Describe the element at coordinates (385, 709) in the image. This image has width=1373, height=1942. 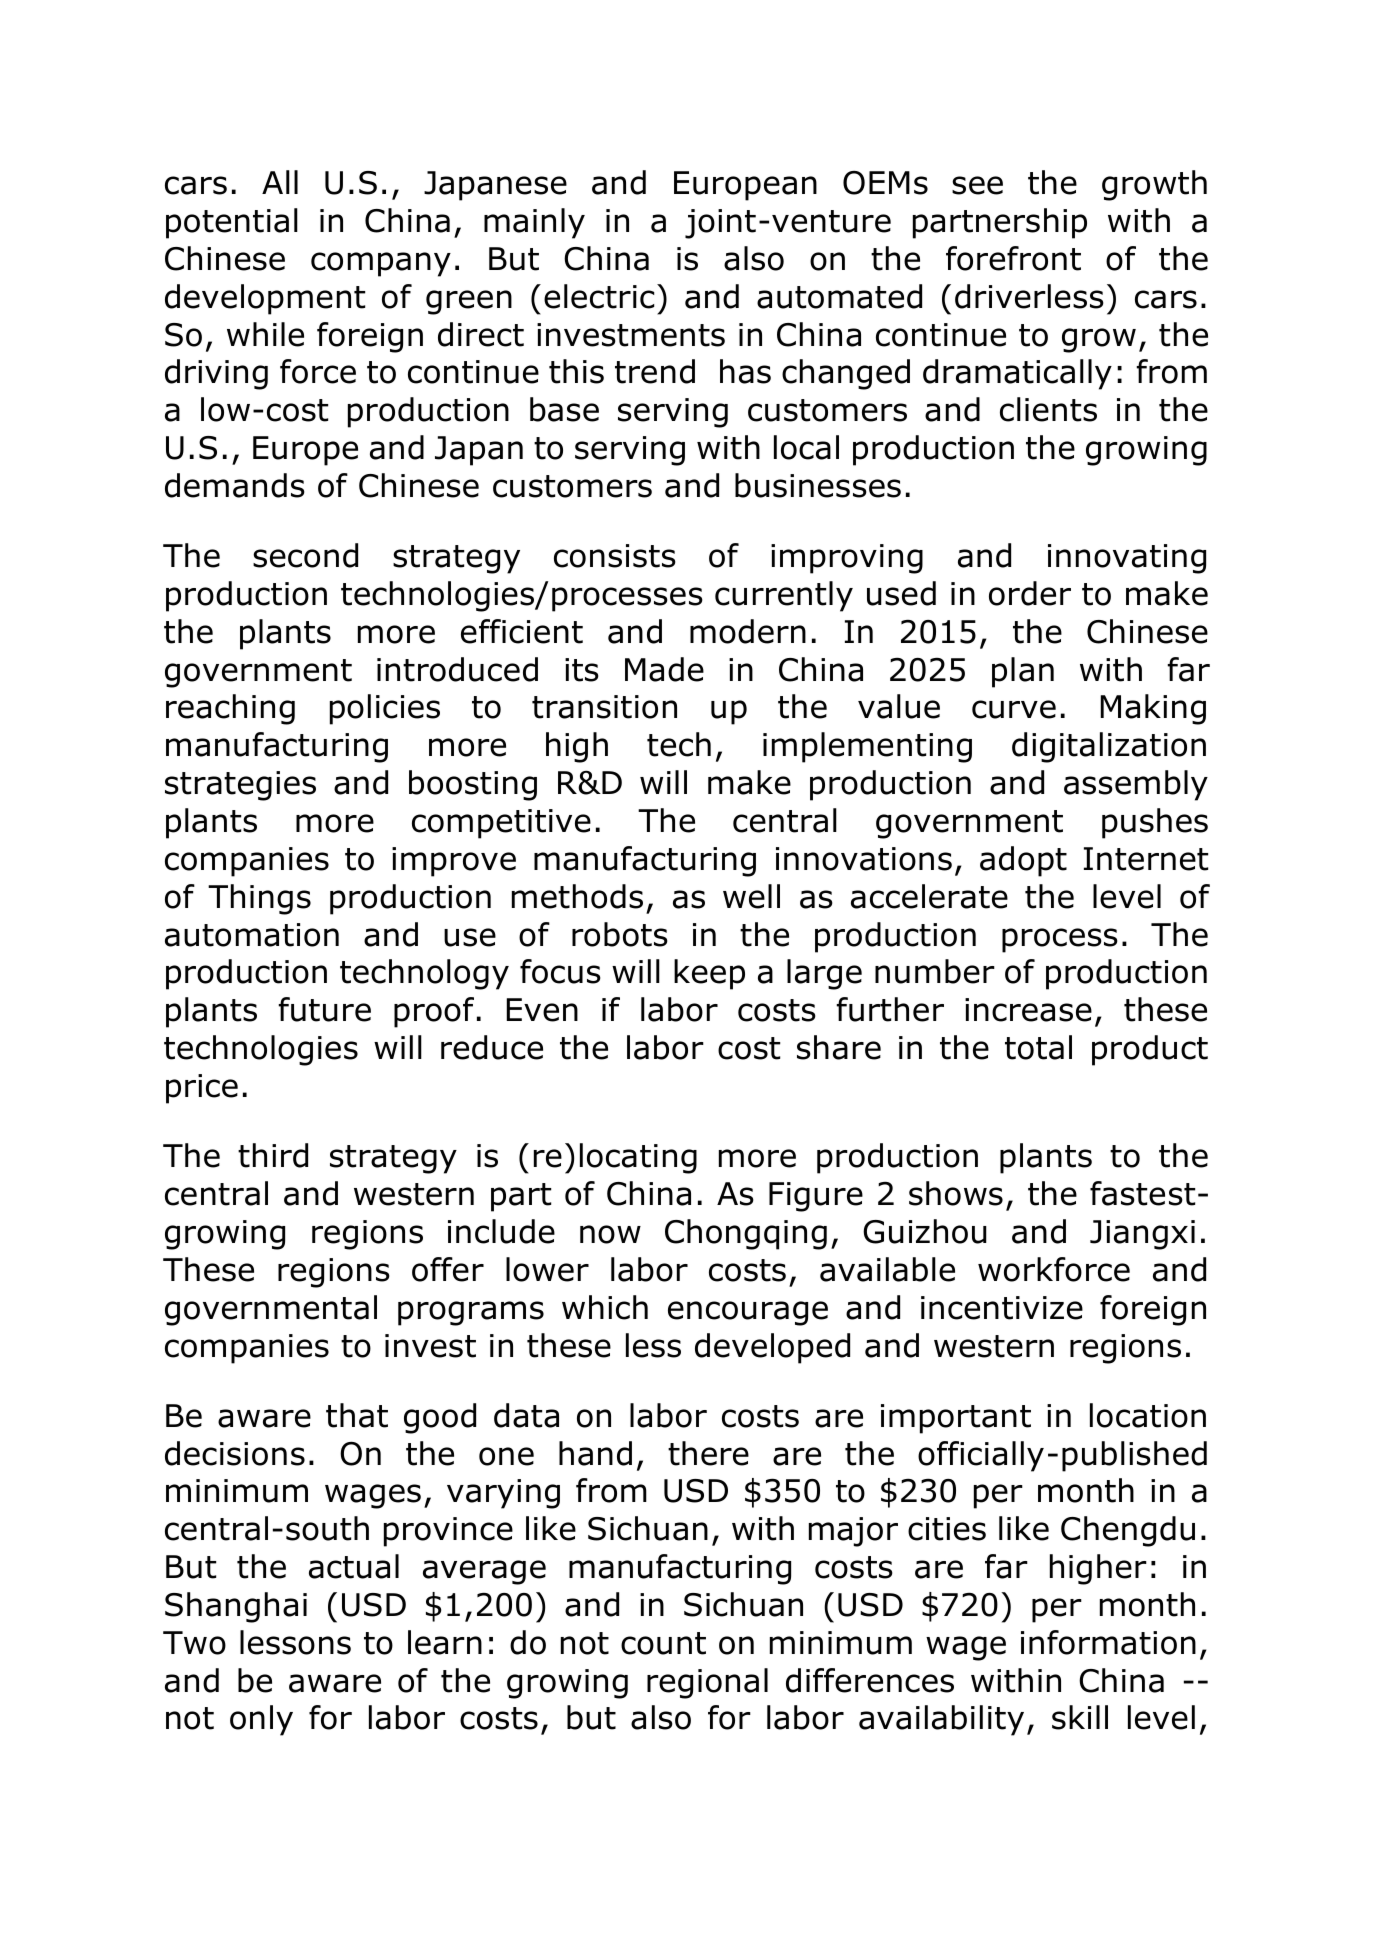
I see `policies` at that location.
